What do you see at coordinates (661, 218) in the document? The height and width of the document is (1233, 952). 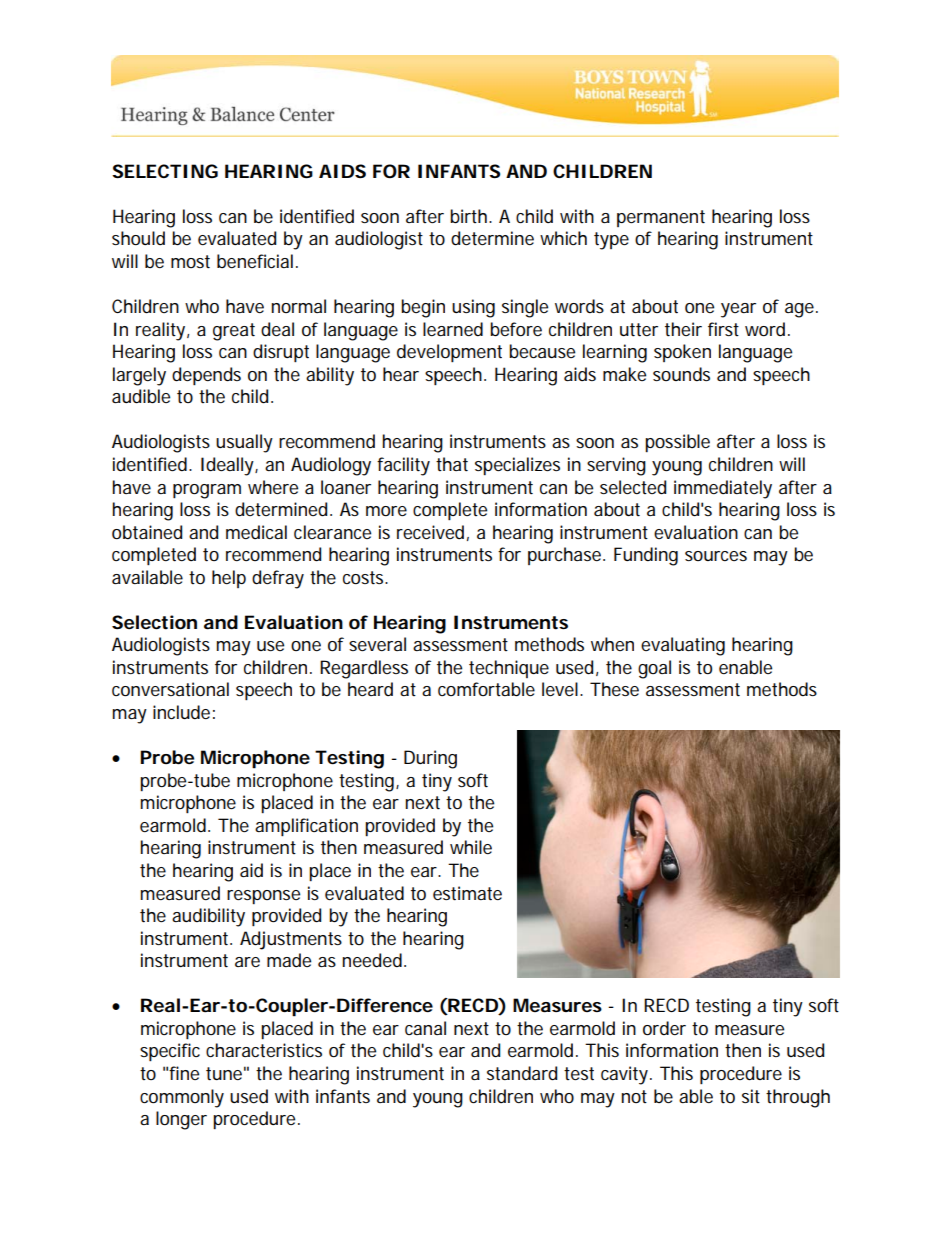 I see `permanent` at bounding box center [661, 218].
